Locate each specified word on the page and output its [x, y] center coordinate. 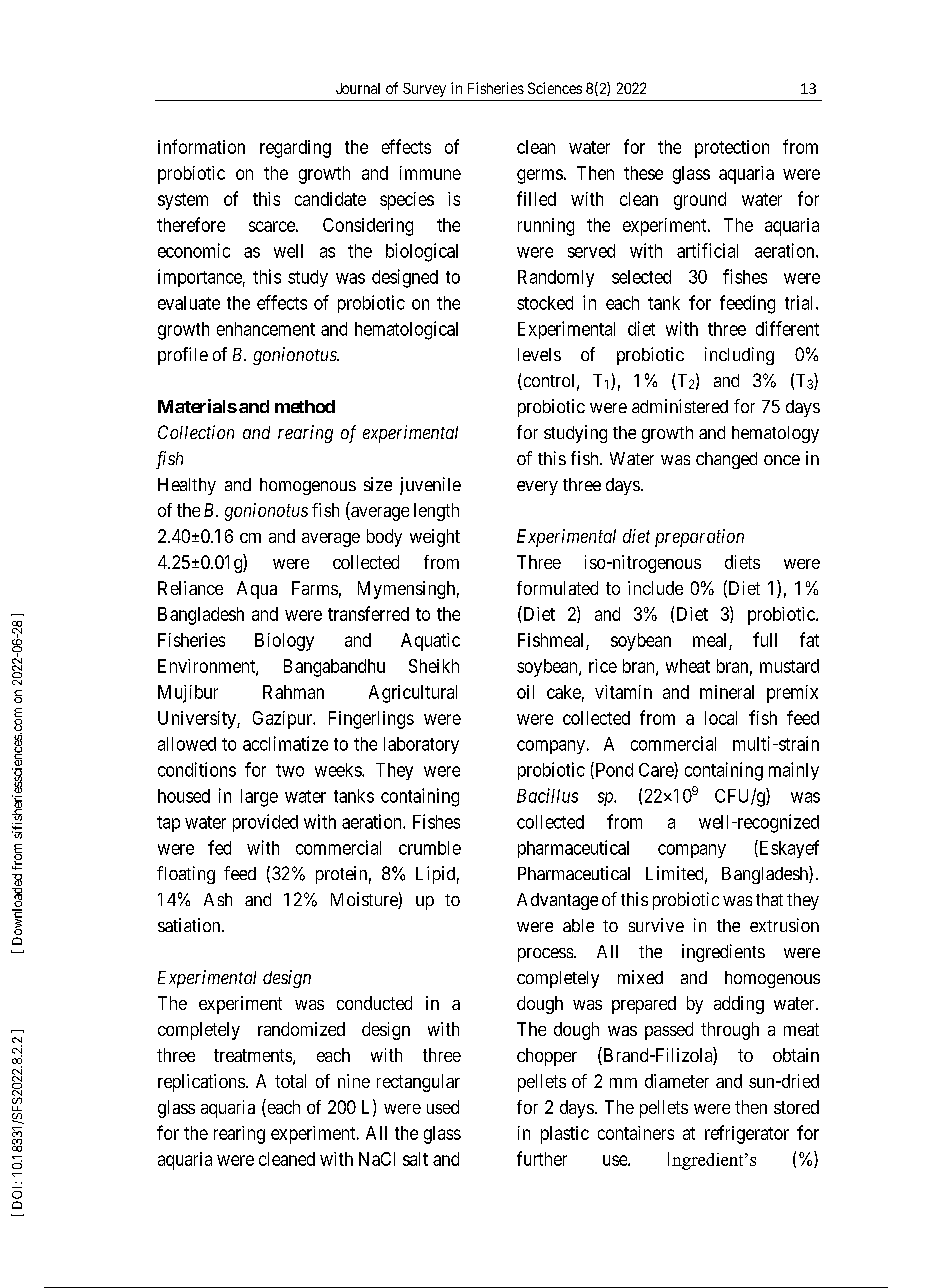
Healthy [187, 486]
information [201, 146]
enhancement [266, 329]
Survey [424, 90]
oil [525, 692]
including [739, 356]
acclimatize [285, 743]
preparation [699, 538]
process [545, 955]
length [436, 512]
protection [732, 149]
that [769, 899]
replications [201, 1083]
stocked [545, 303]
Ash [218, 899]
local [721, 718]
